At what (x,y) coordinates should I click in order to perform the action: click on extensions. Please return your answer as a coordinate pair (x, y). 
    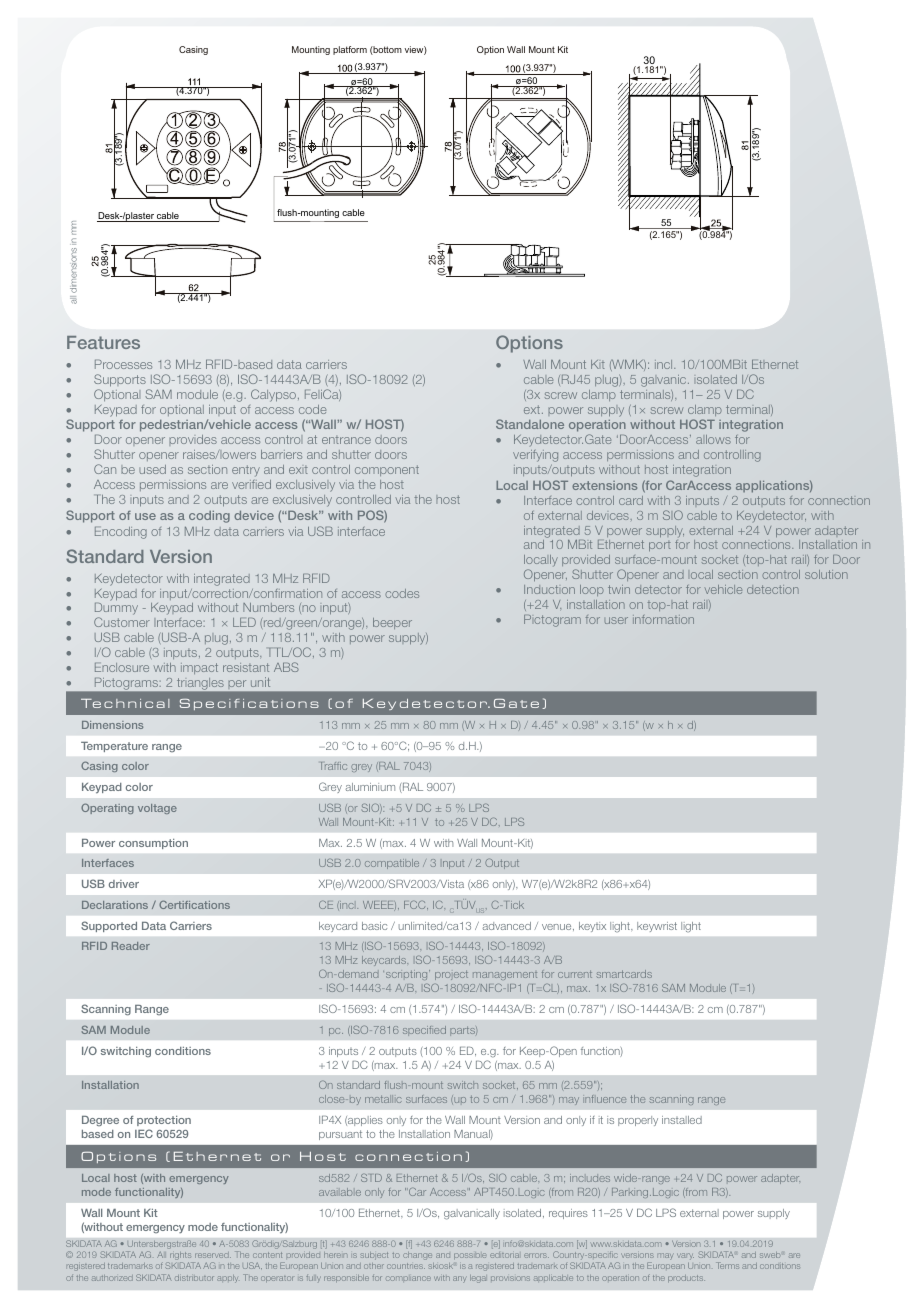
    Looking at the image, I should click on (604, 485).
